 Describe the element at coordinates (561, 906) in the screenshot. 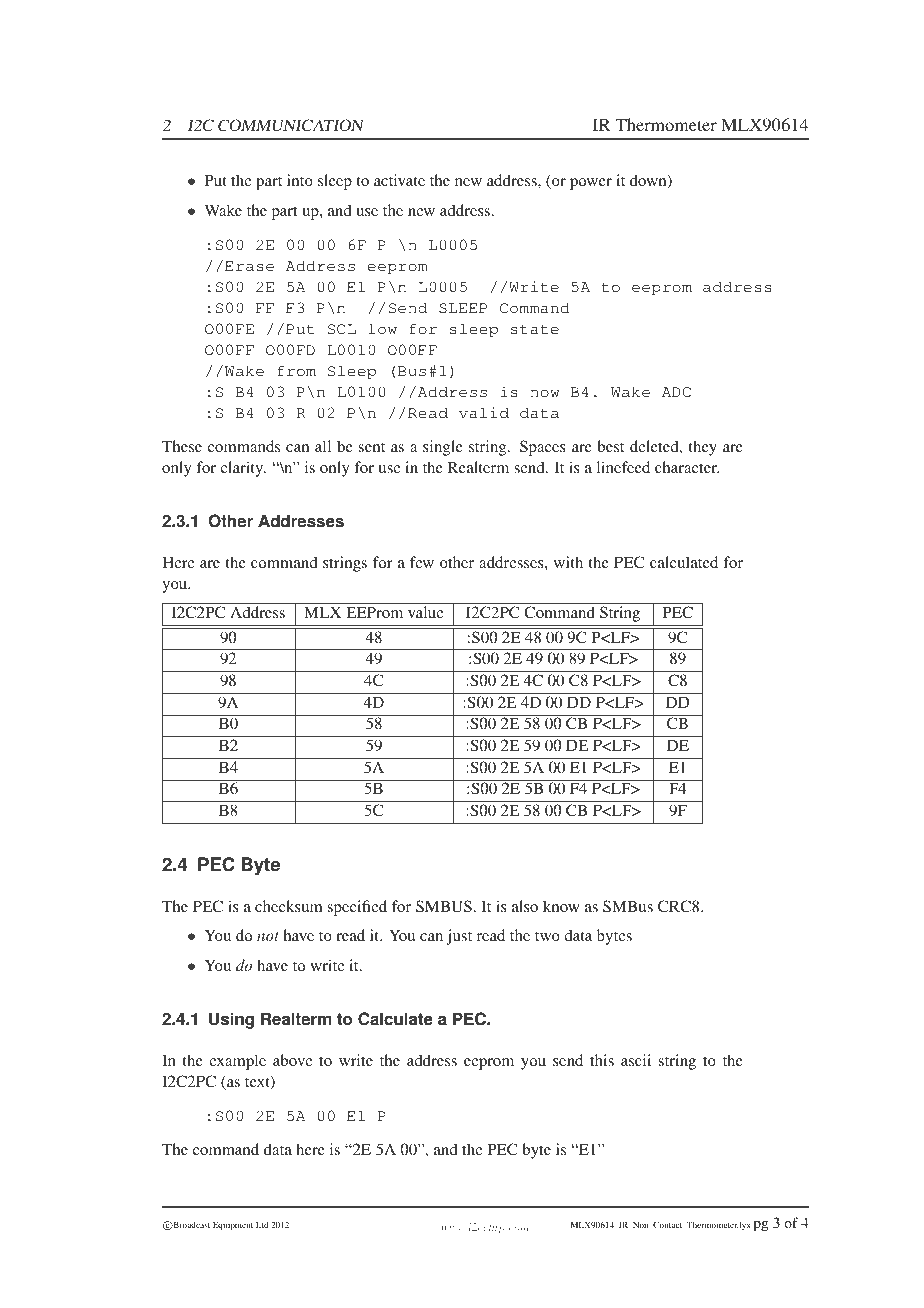

I see `know` at that location.
